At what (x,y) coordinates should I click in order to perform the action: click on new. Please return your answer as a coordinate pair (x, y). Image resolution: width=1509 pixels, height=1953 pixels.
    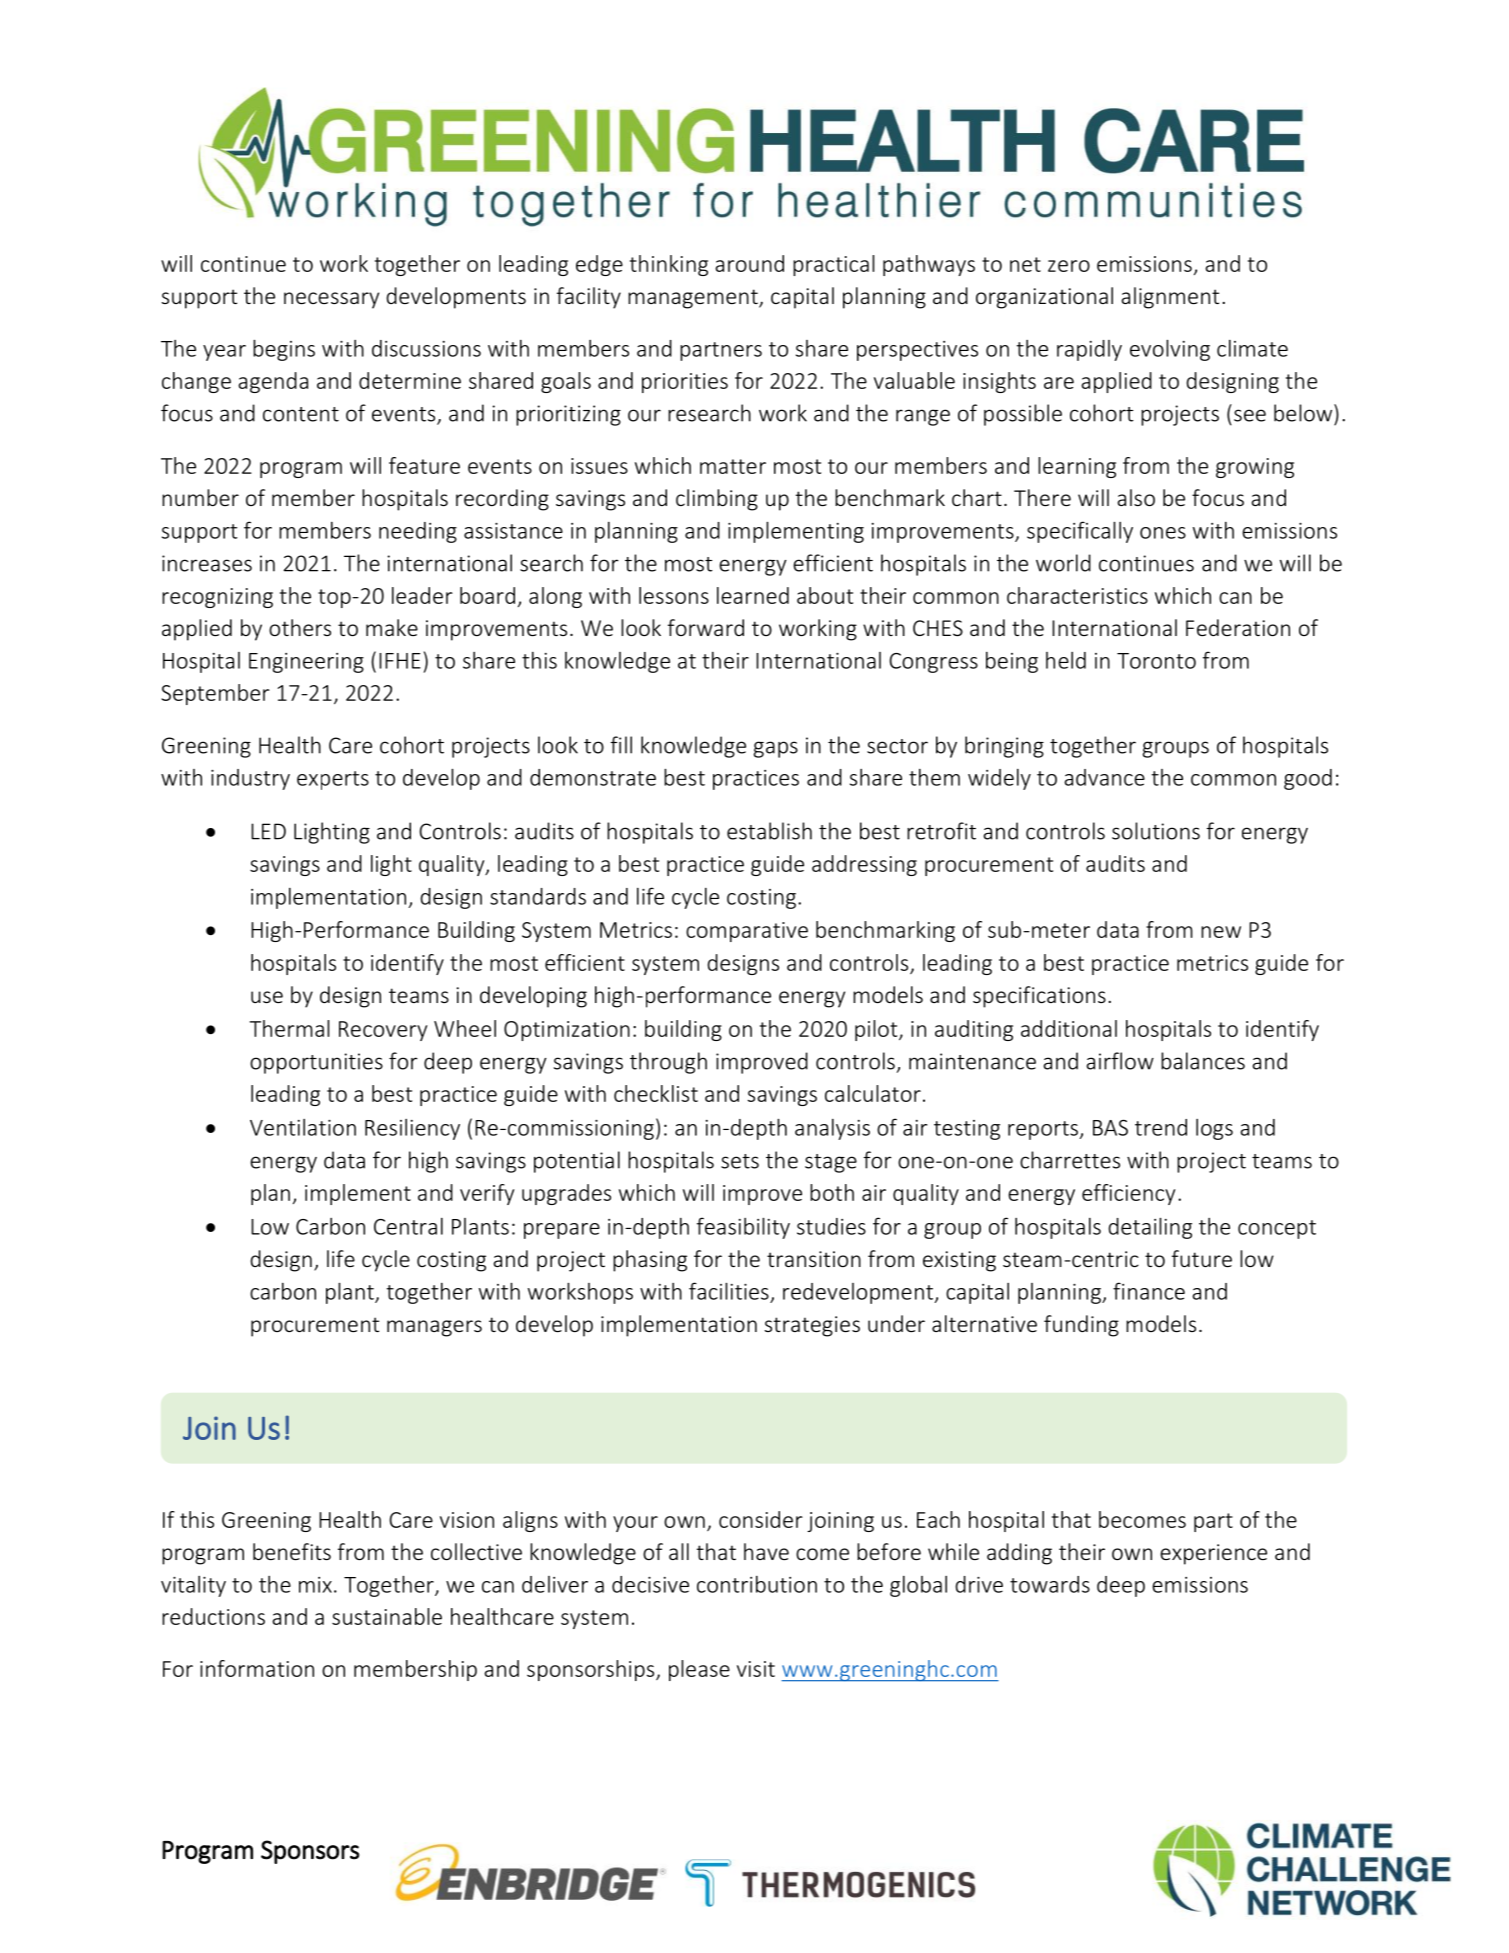
    Looking at the image, I should click on (1221, 932).
